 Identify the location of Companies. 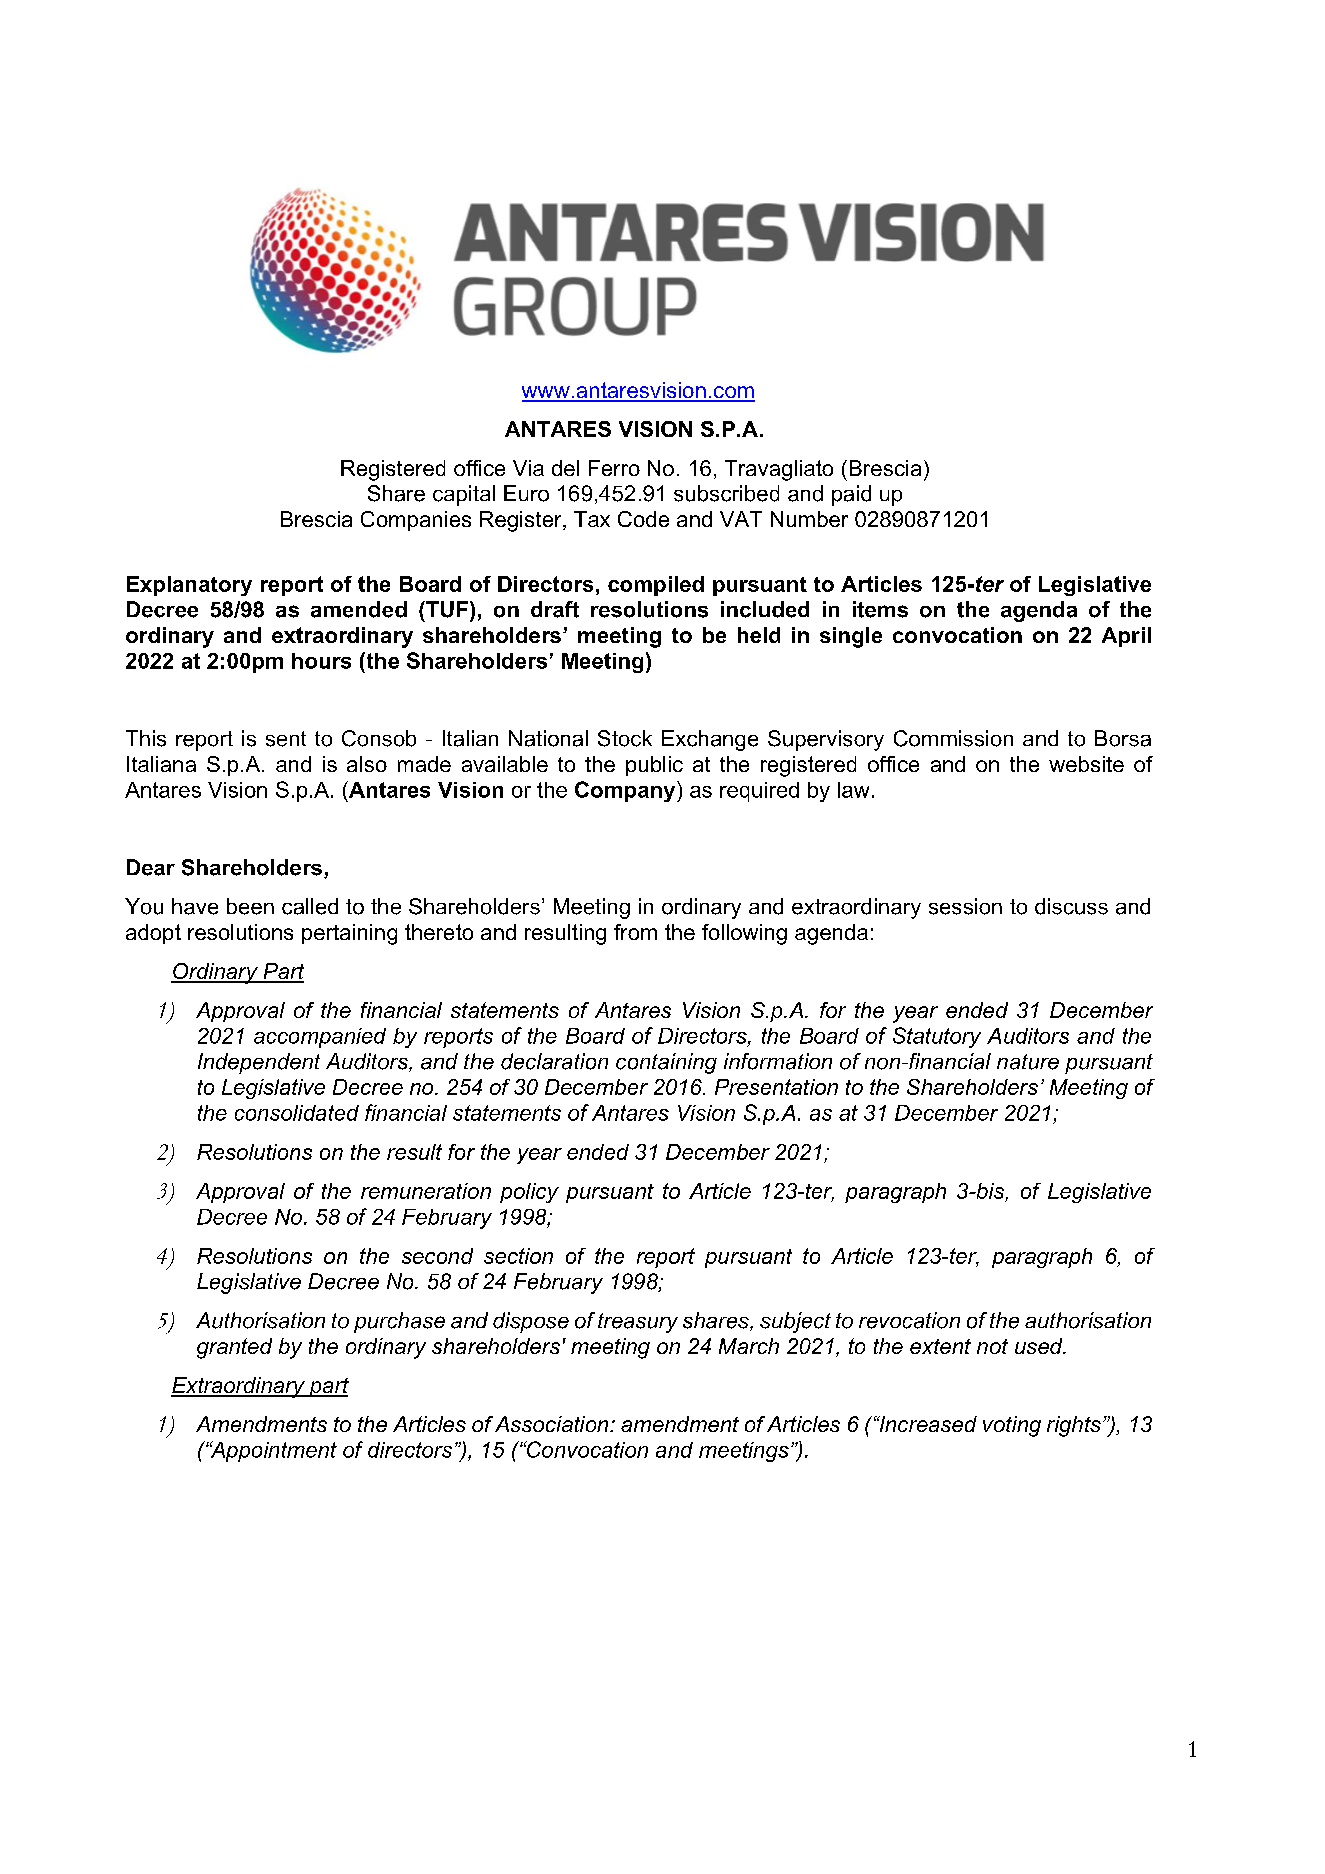
(416, 521).
